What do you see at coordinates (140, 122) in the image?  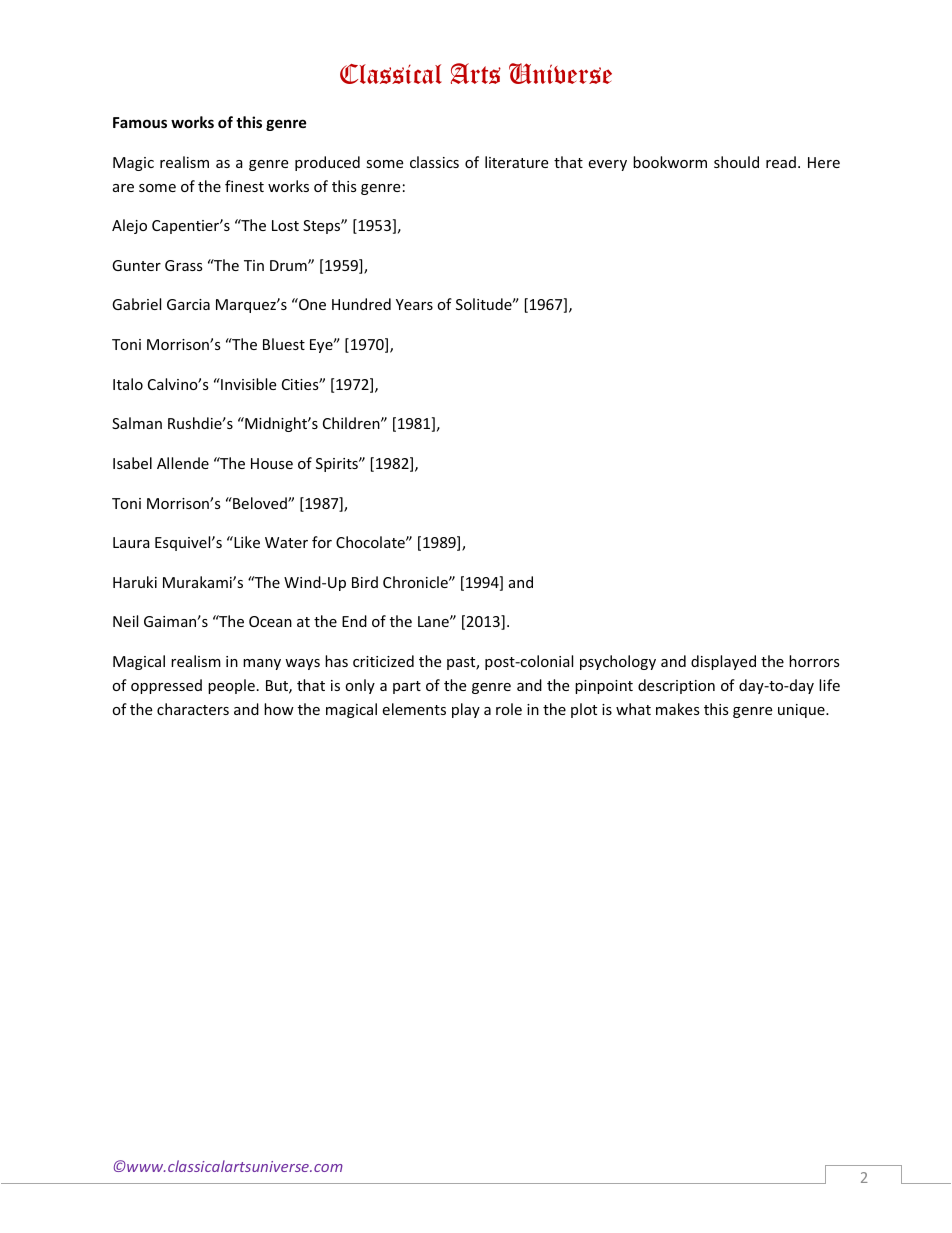 I see `Famous` at bounding box center [140, 122].
